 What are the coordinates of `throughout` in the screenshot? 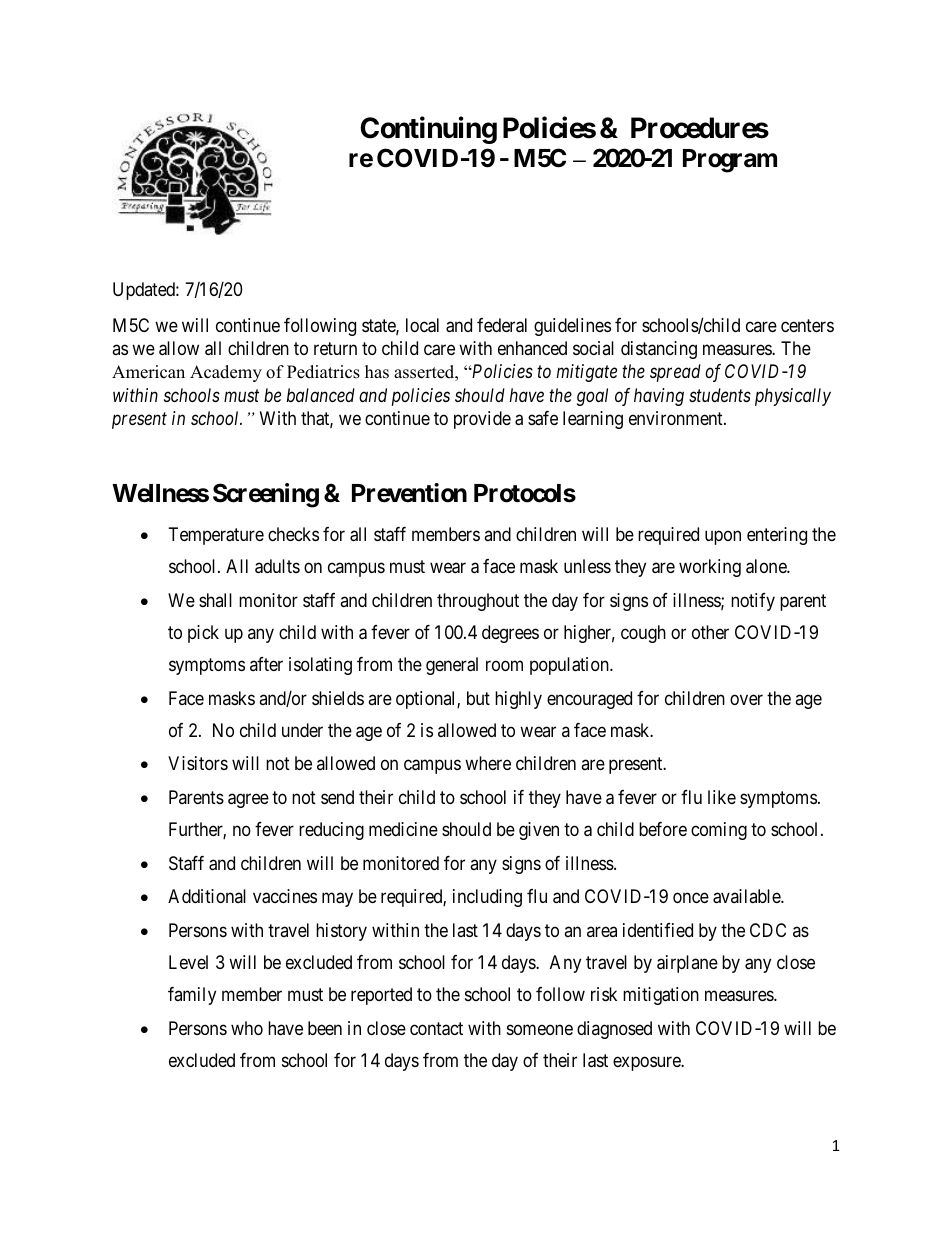 It's located at (478, 602).
